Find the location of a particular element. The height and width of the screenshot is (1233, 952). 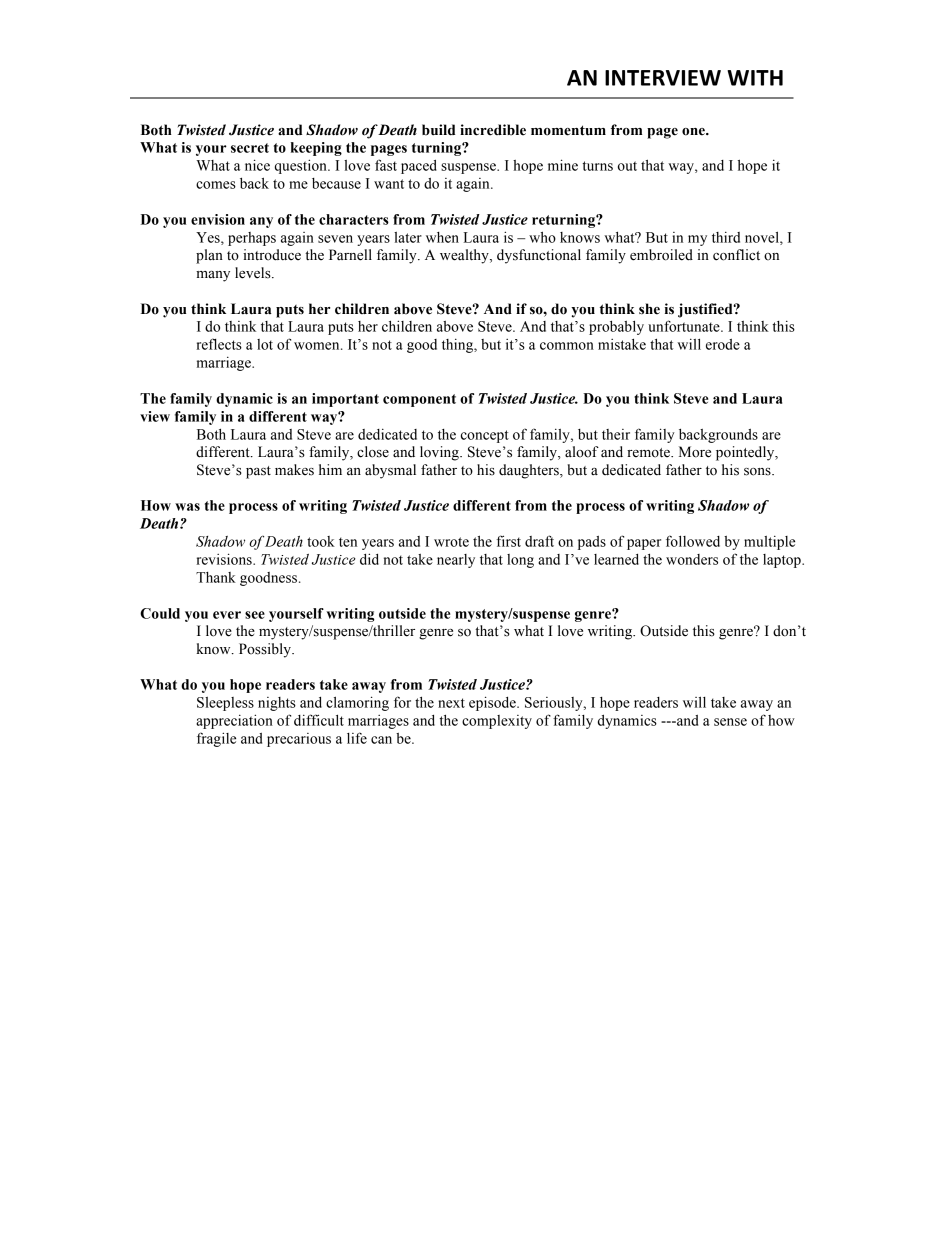

she is located at coordinates (649, 309).
